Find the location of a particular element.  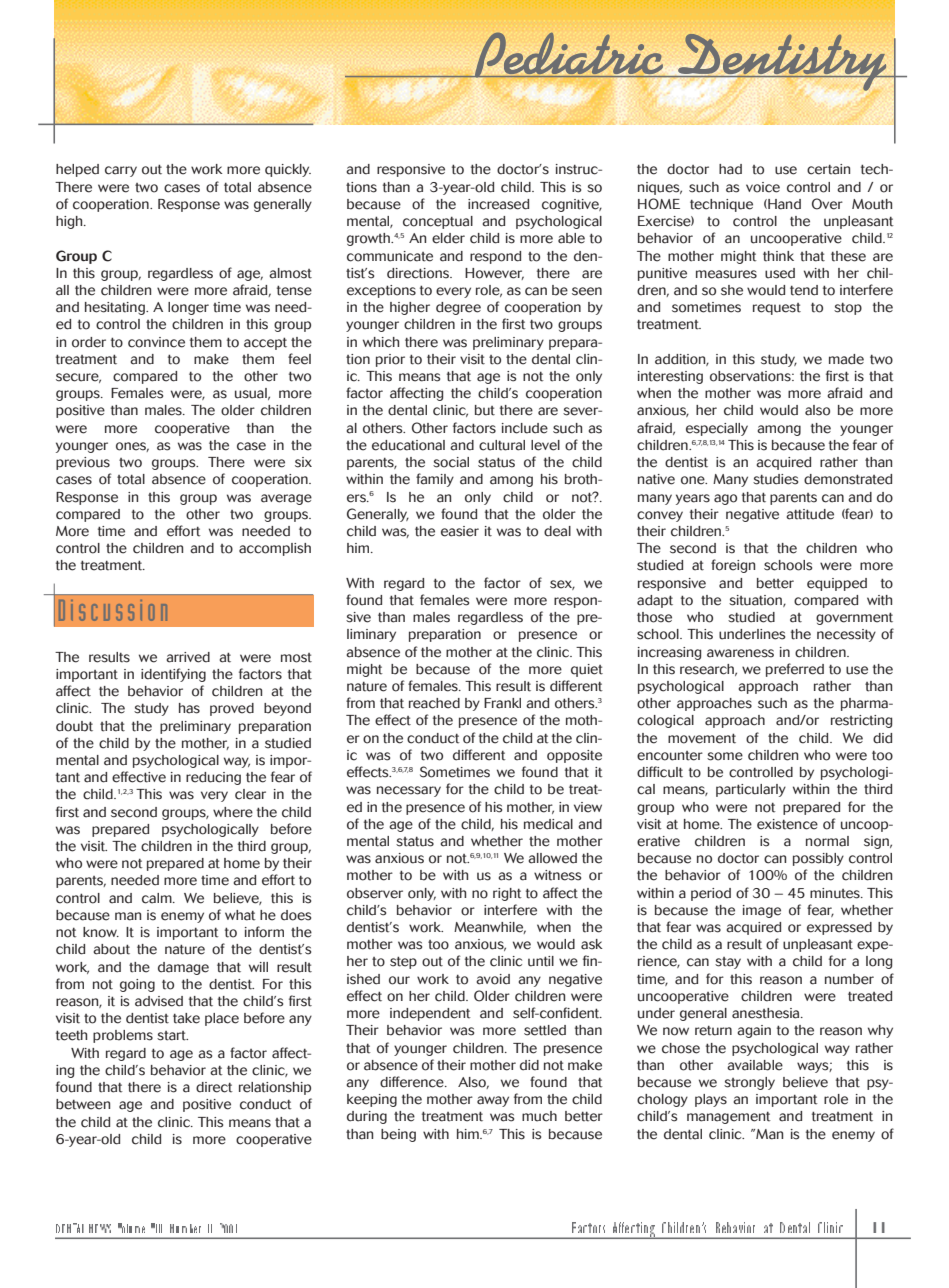

Pediatric is located at coordinates (569, 55).
